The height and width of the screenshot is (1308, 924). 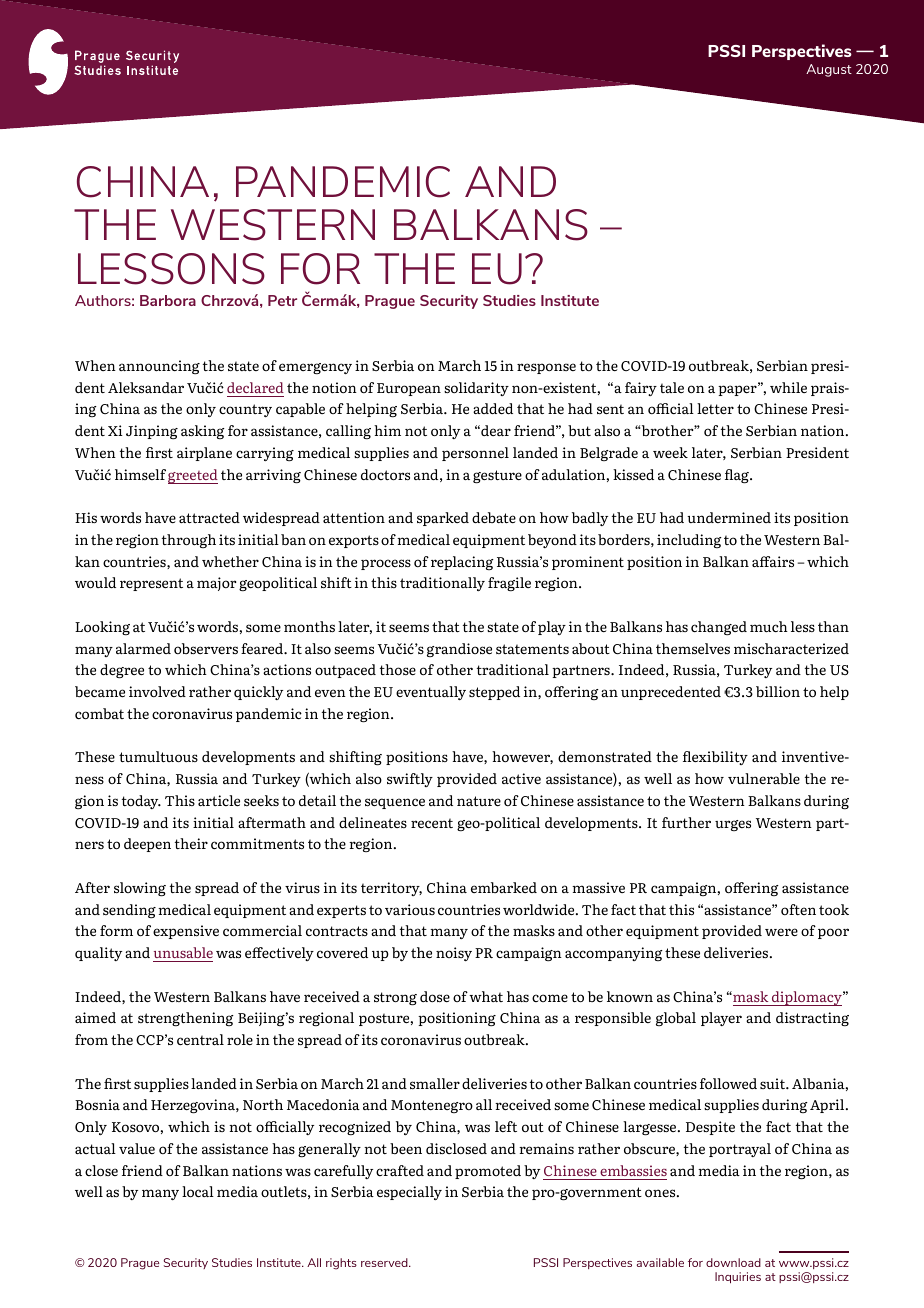 I want to click on August, so click(x=829, y=70).
